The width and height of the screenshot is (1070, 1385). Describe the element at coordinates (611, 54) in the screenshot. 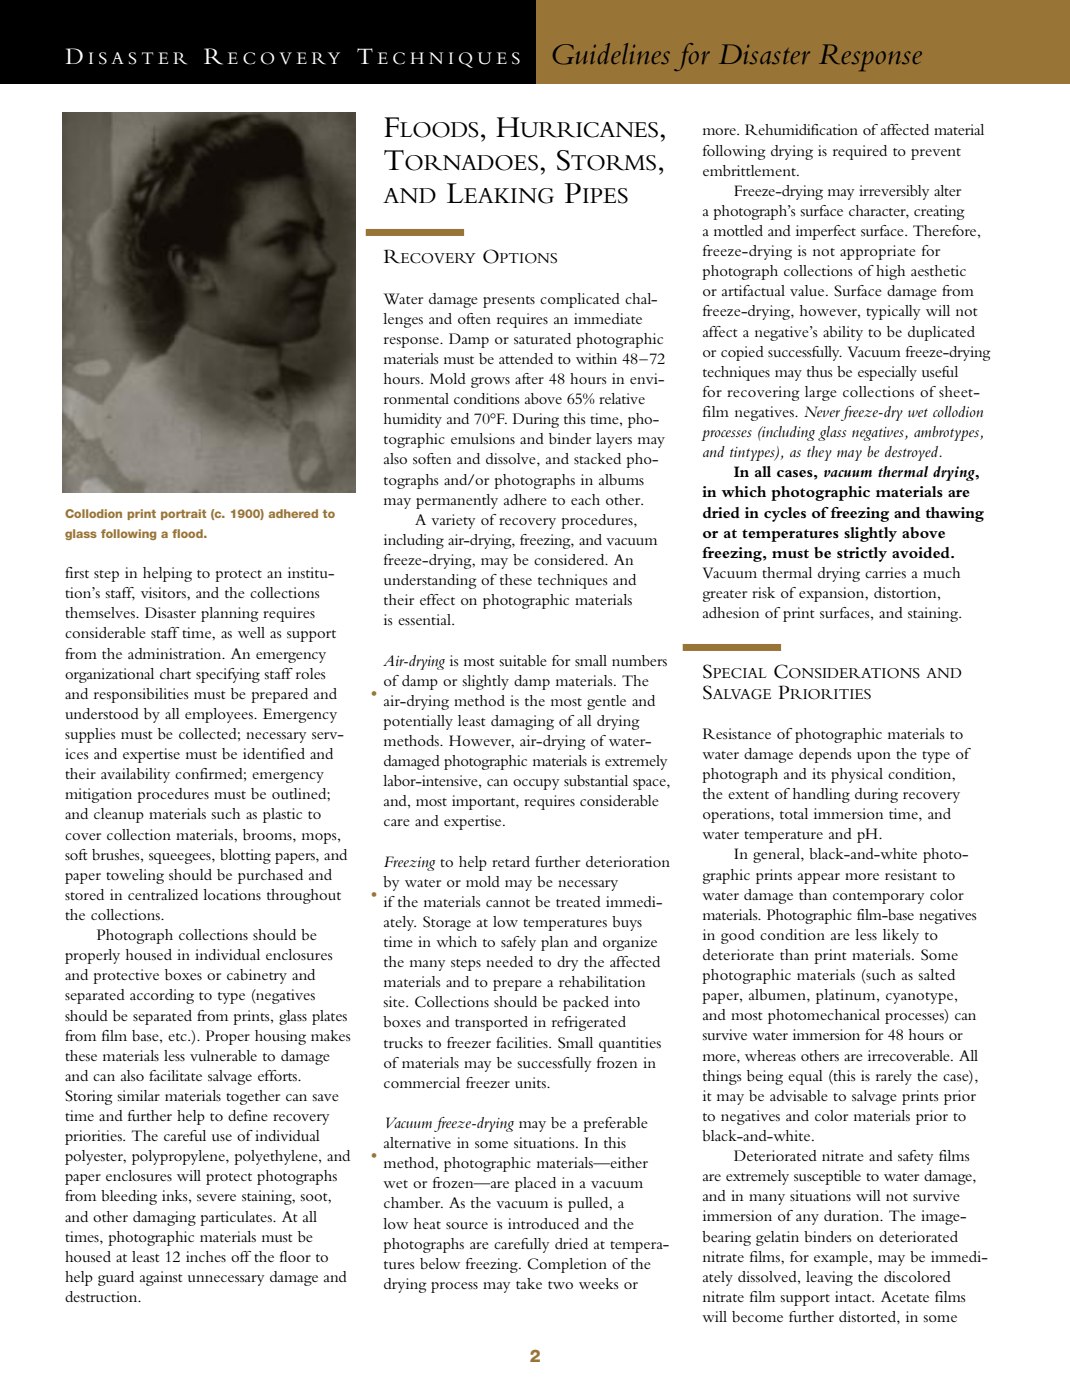

I see `Guidelines` at that location.
